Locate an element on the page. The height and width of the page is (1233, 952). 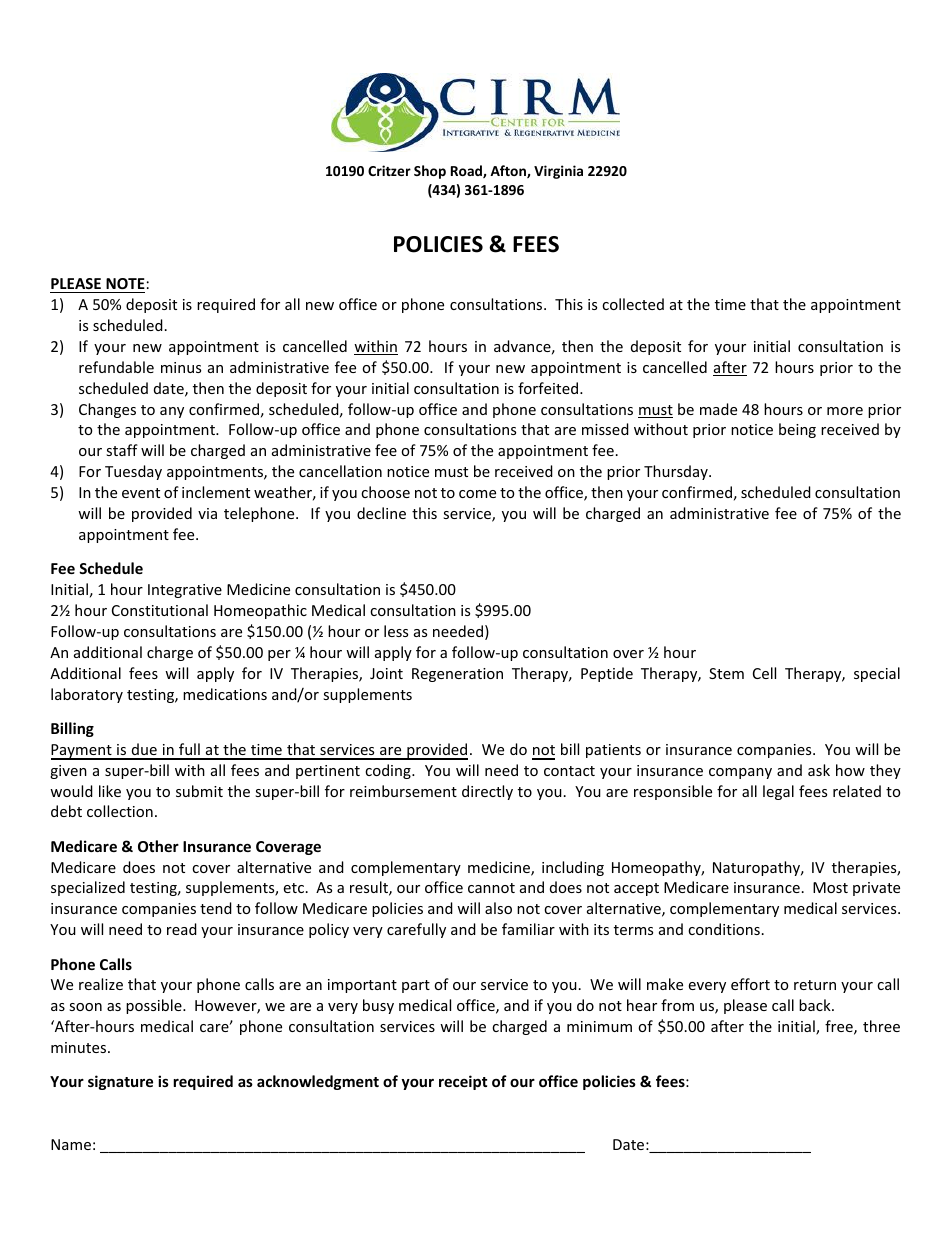
receipt is located at coordinates (463, 1082).
